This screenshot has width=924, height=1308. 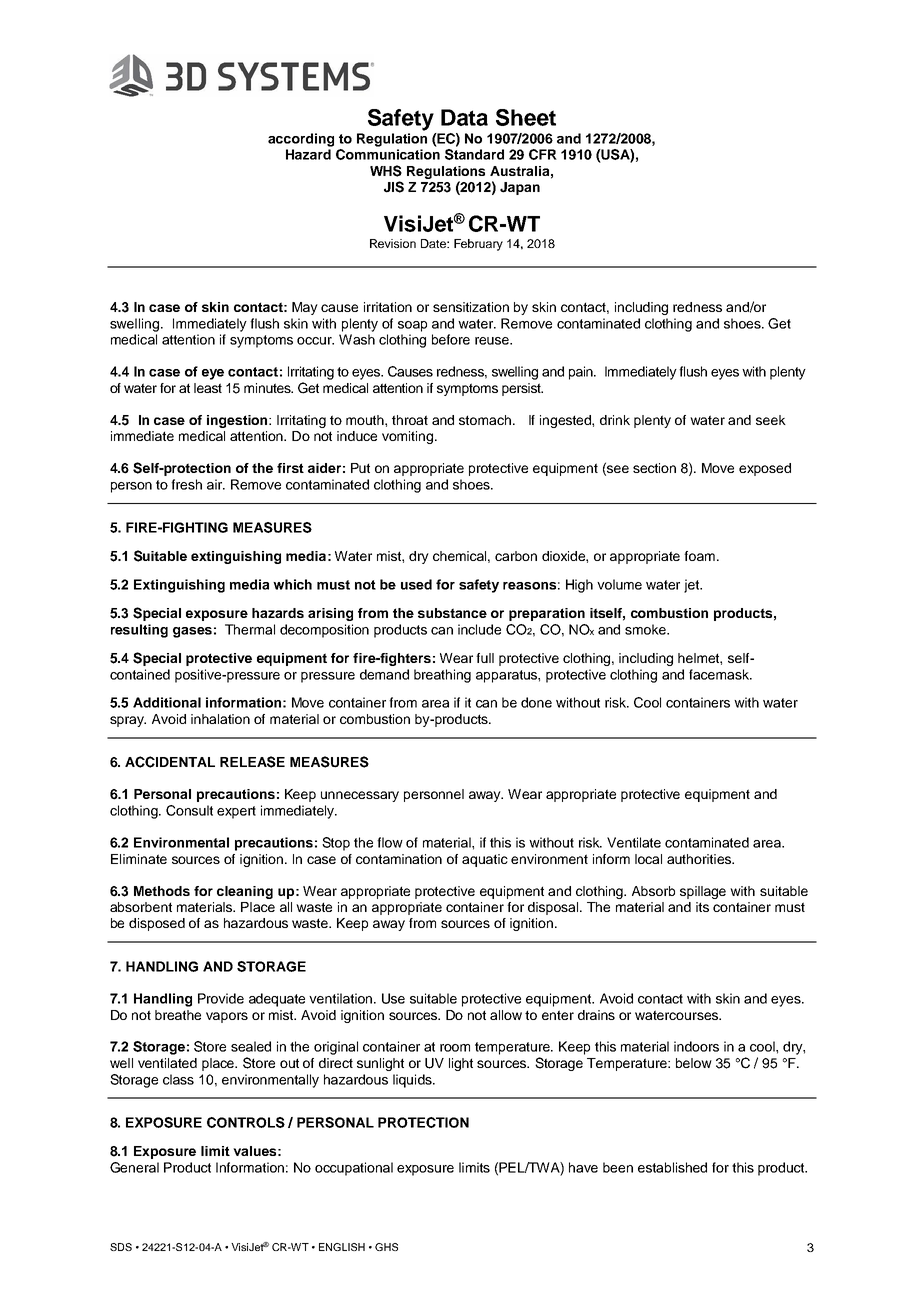 I want to click on Standard, so click(x=474, y=154).
